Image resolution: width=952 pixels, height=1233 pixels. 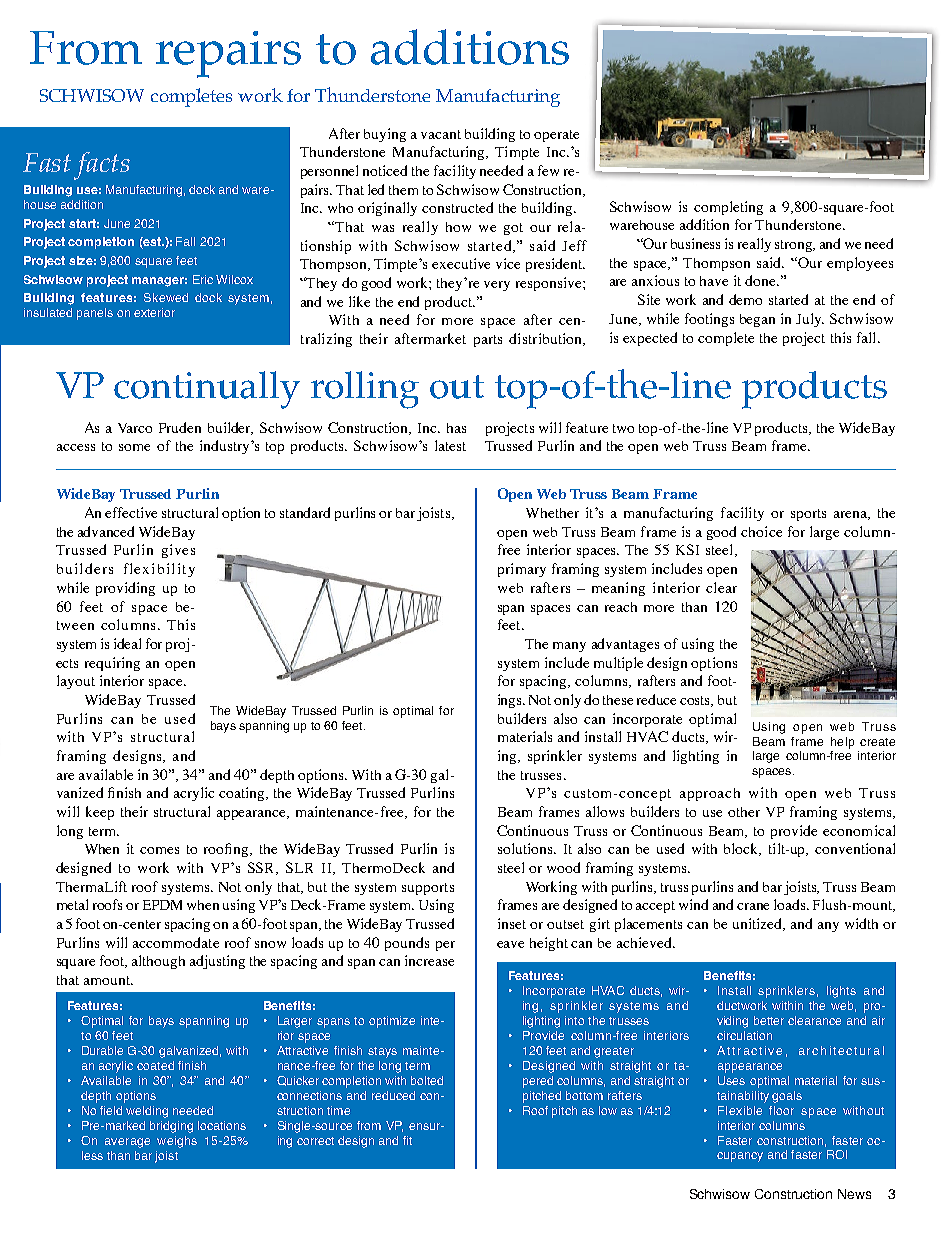 What do you see at coordinates (127, 643) in the screenshot?
I see `ideal` at bounding box center [127, 643].
